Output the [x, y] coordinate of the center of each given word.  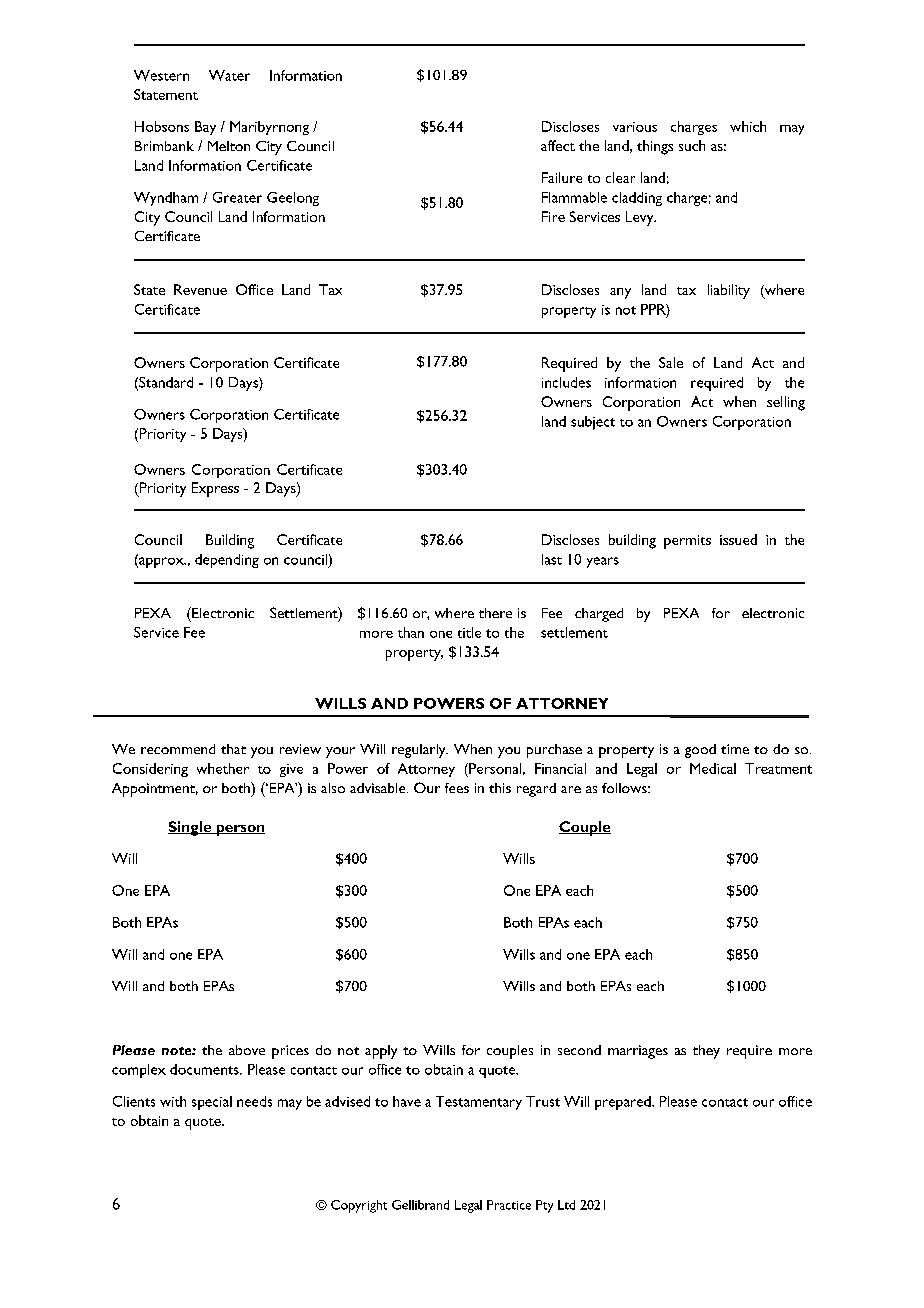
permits [687, 542]
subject [593, 423]
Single [191, 828]
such [692, 145]
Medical [713, 768]
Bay [205, 128]
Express [215, 489]
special [212, 1103]
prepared [624, 1103]
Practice [509, 1205]
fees [457, 788]
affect [558, 145]
